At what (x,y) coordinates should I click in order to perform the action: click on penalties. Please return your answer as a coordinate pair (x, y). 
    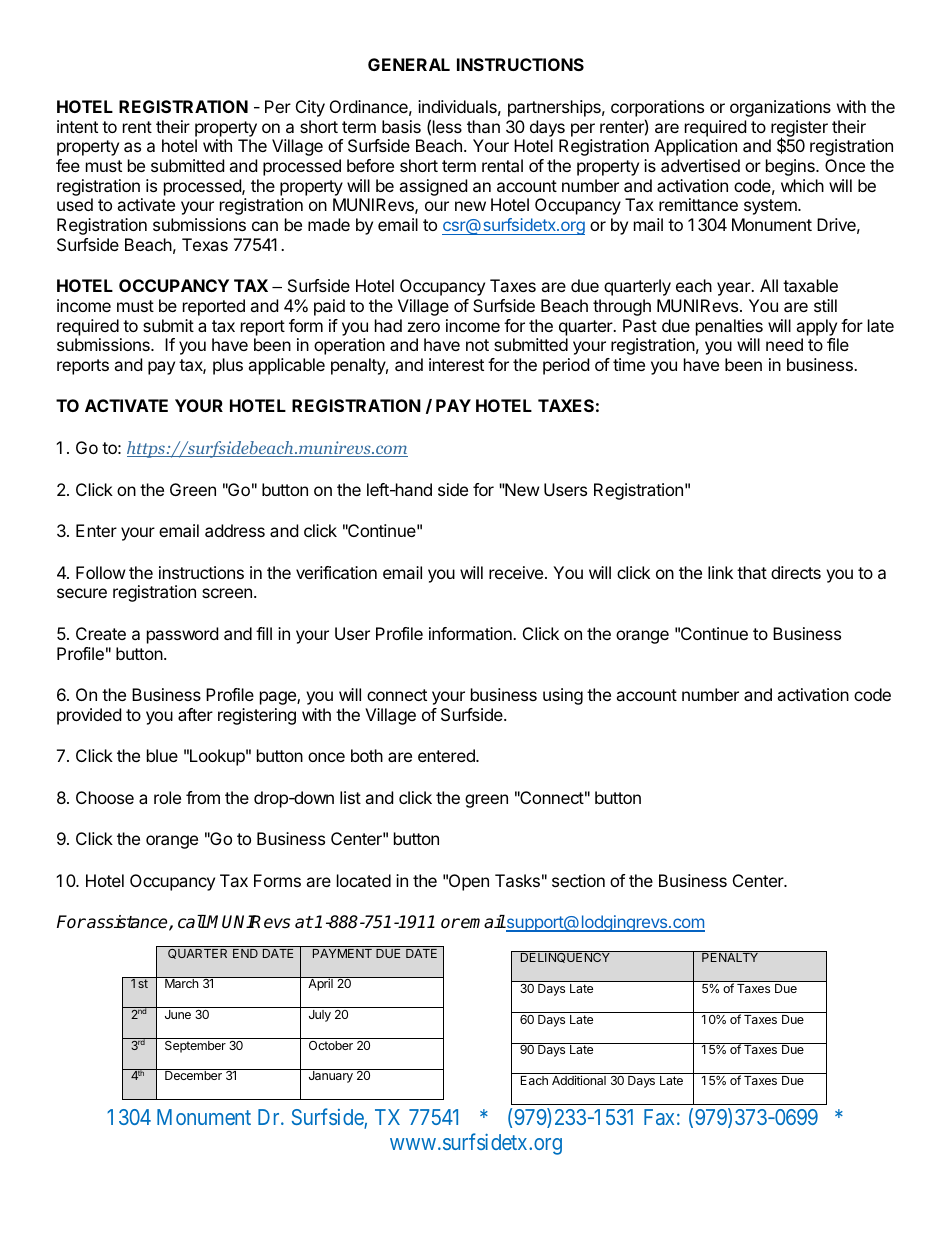
    Looking at the image, I should click on (729, 327).
